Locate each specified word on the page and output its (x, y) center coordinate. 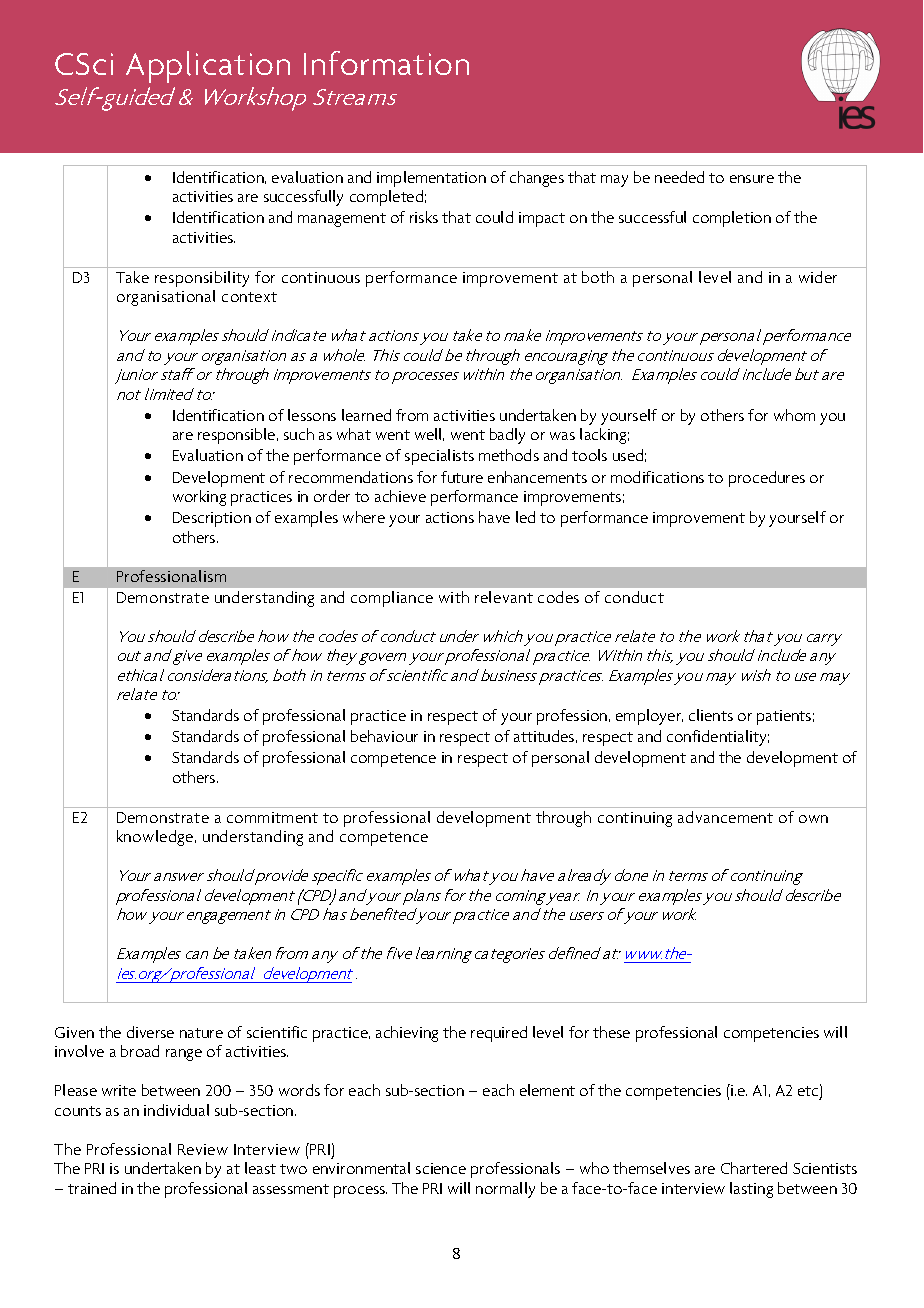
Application (208, 67)
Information (386, 63)
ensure (752, 179)
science (441, 1168)
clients (711, 715)
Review (203, 1149)
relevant (504, 597)
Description (212, 519)
